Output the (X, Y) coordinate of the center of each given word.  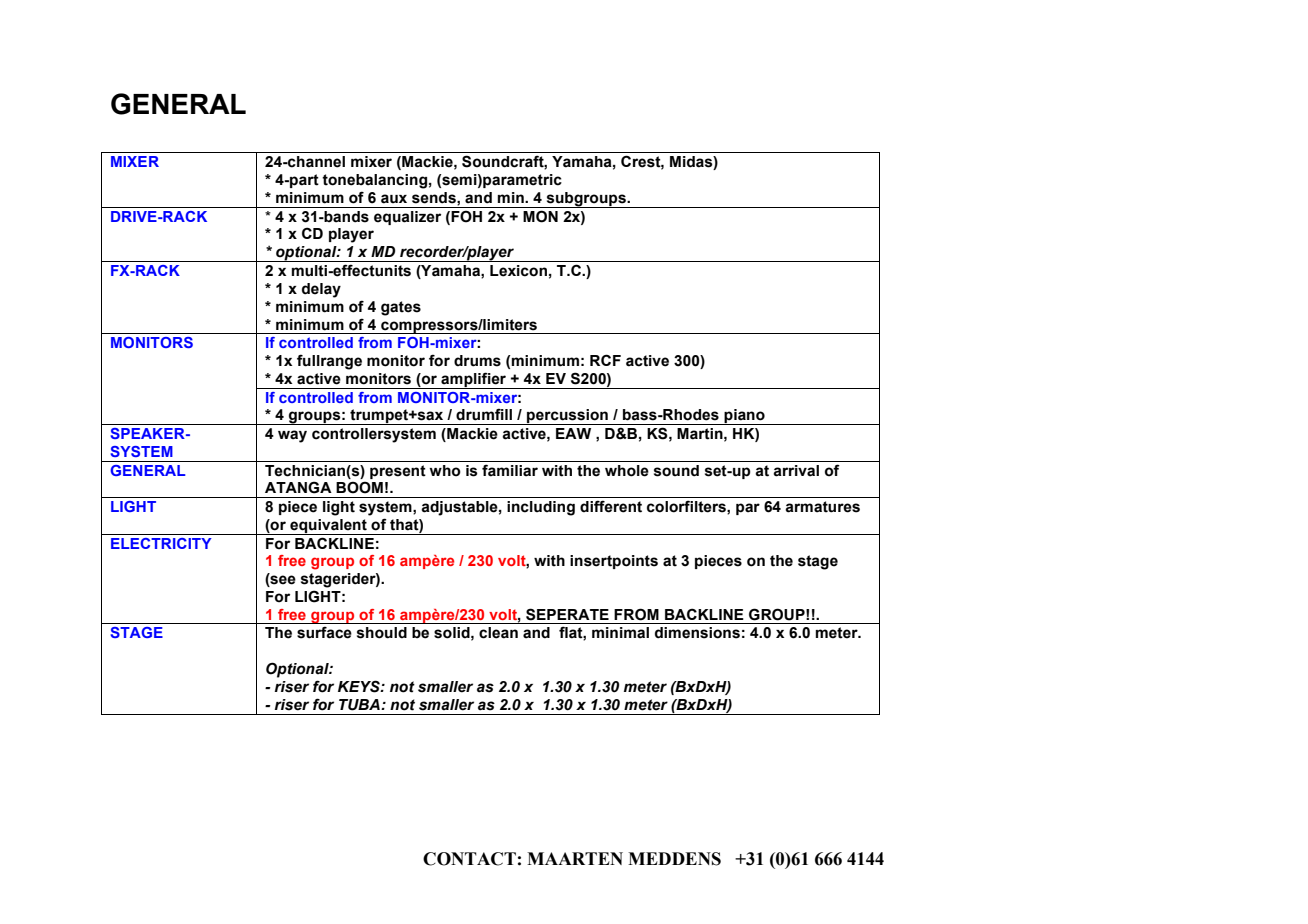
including (541, 508)
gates (401, 308)
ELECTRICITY (161, 543)
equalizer (407, 218)
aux (394, 199)
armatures (822, 507)
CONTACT (469, 859)
